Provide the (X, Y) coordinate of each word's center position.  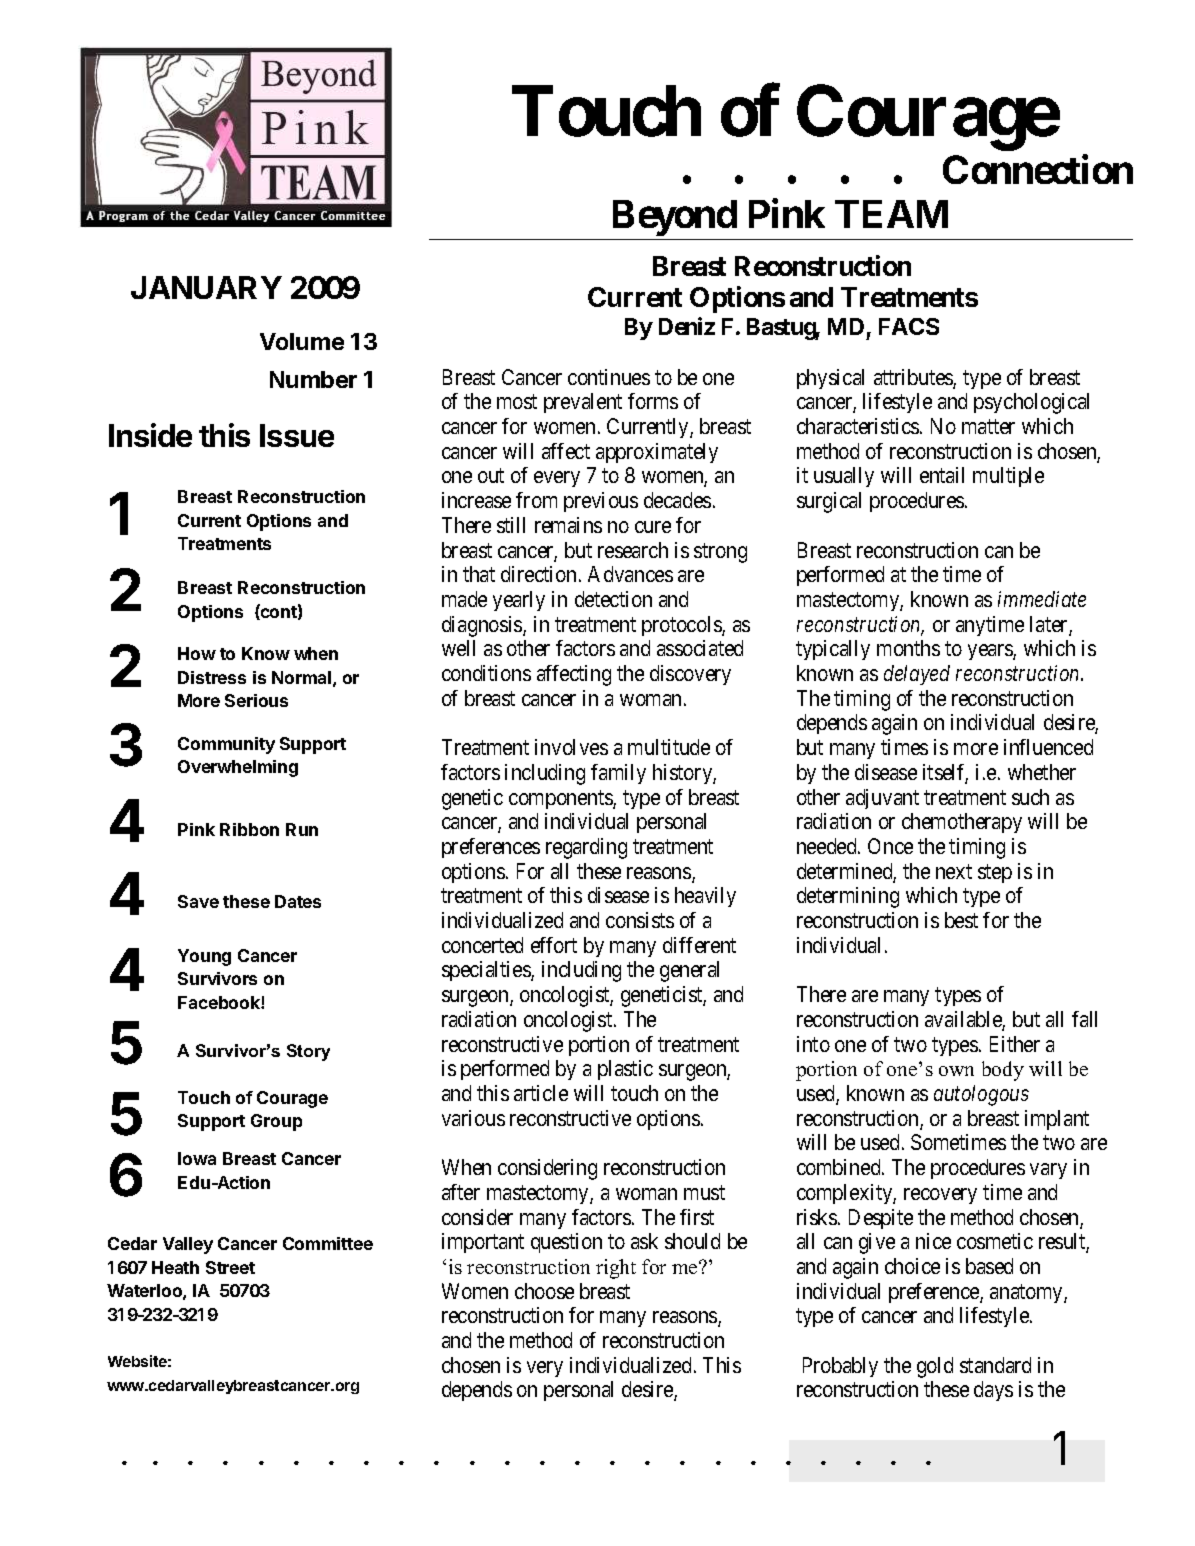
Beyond (675, 218)
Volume (302, 341)
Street (230, 1267)
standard (995, 1365)
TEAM (891, 214)
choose (544, 1291)
